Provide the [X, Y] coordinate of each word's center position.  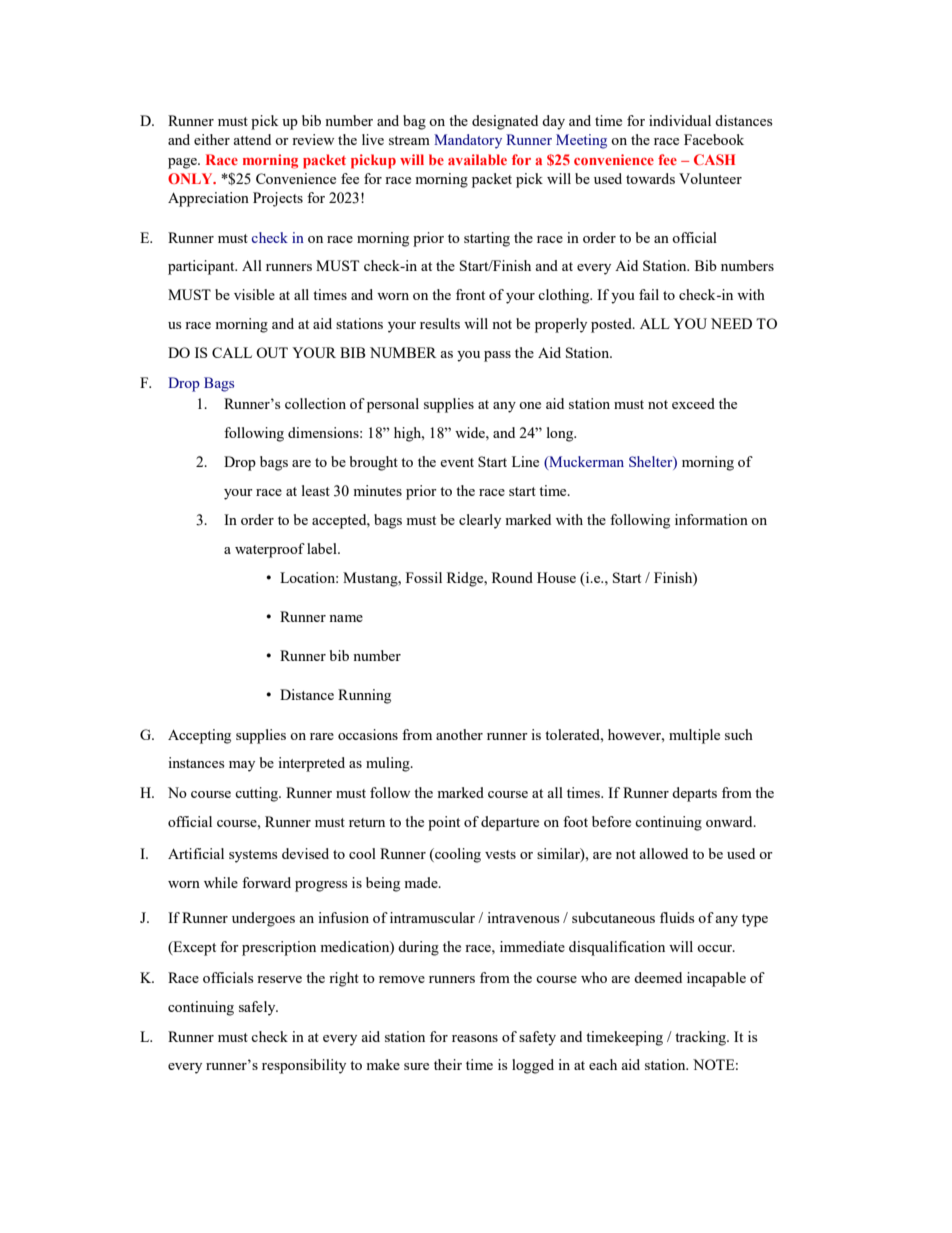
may [242, 766]
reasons [475, 1038]
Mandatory [468, 141]
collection [315, 403]
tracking [701, 1038]
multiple [694, 736]
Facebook [714, 139]
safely [258, 1008]
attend [252, 139]
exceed [693, 403]
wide [471, 432]
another [459, 734]
